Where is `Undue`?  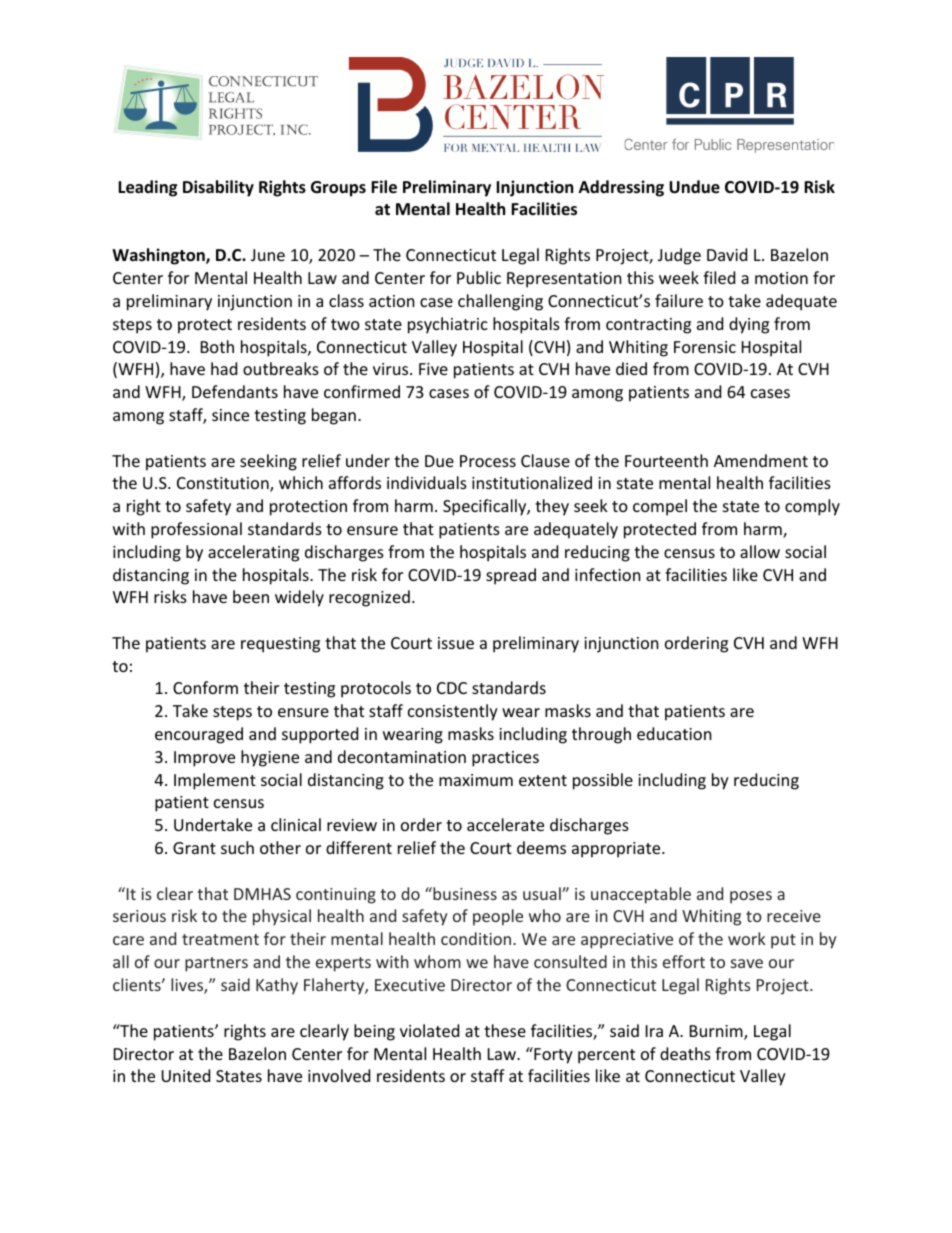
Undue is located at coordinates (694, 187).
